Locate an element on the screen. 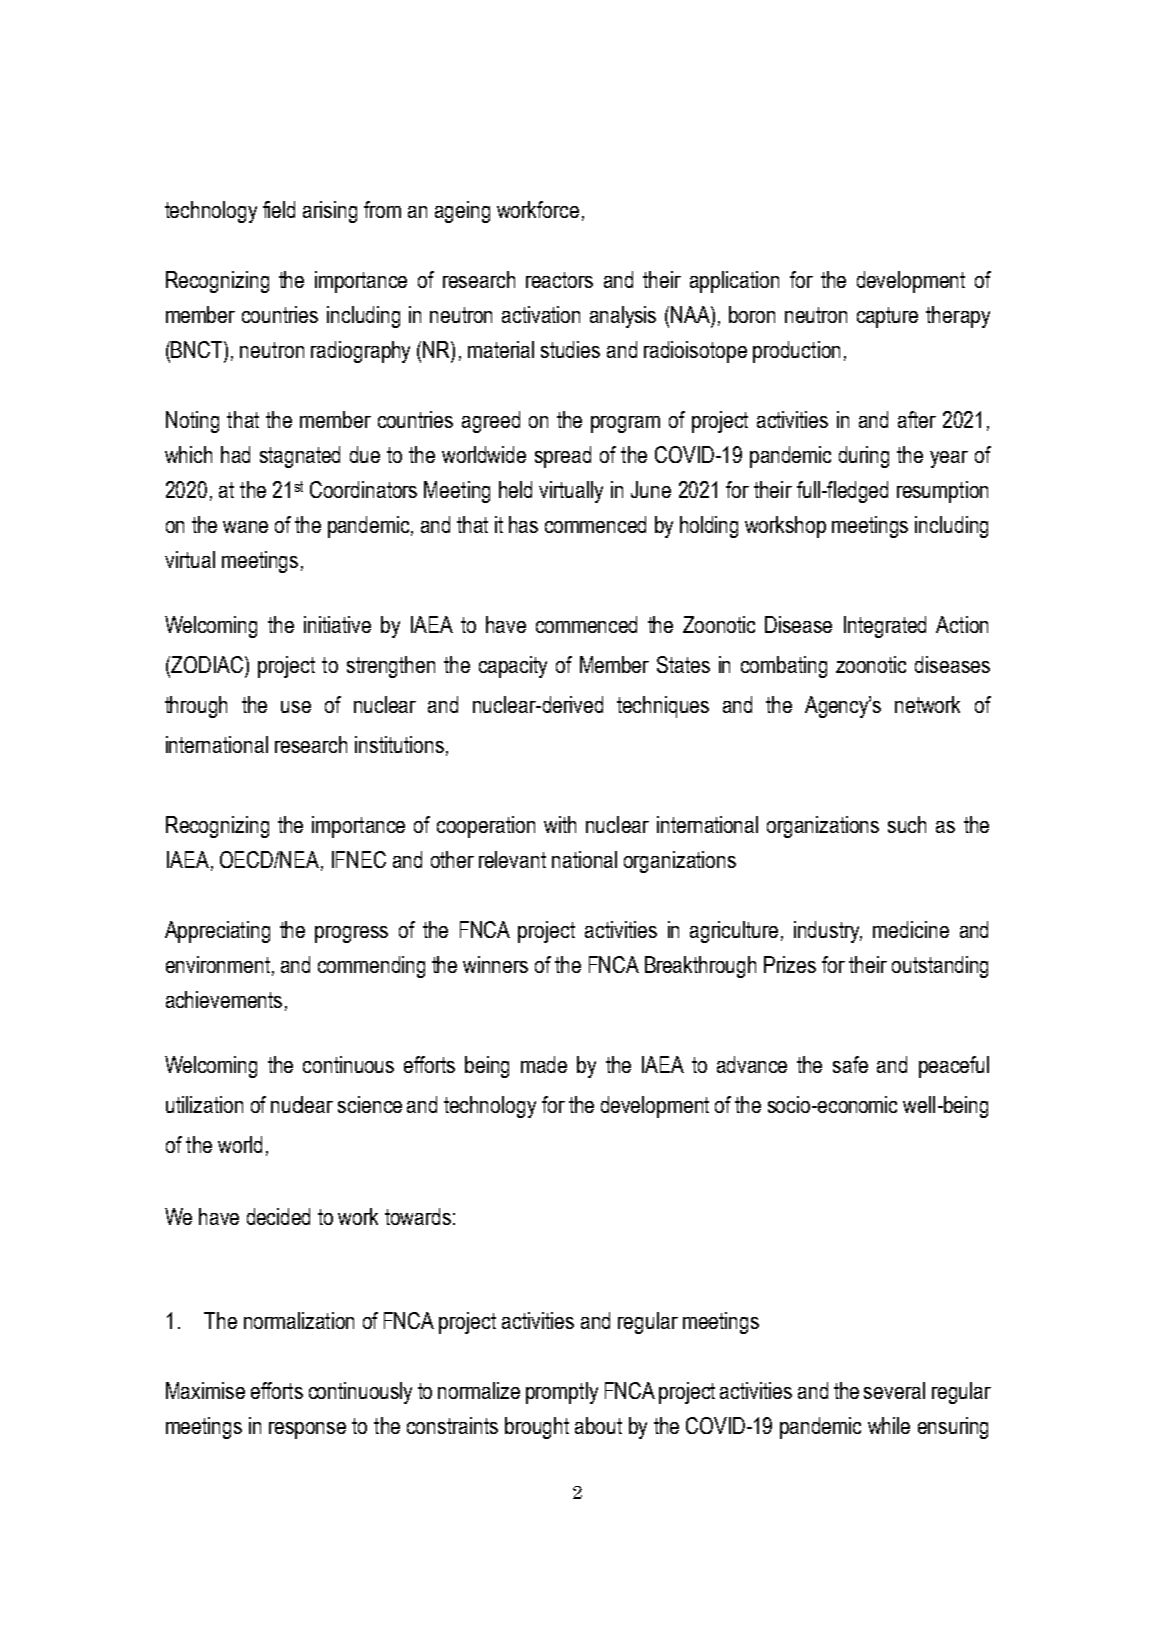 This screenshot has width=1155, height=1634. made is located at coordinates (544, 1064).
